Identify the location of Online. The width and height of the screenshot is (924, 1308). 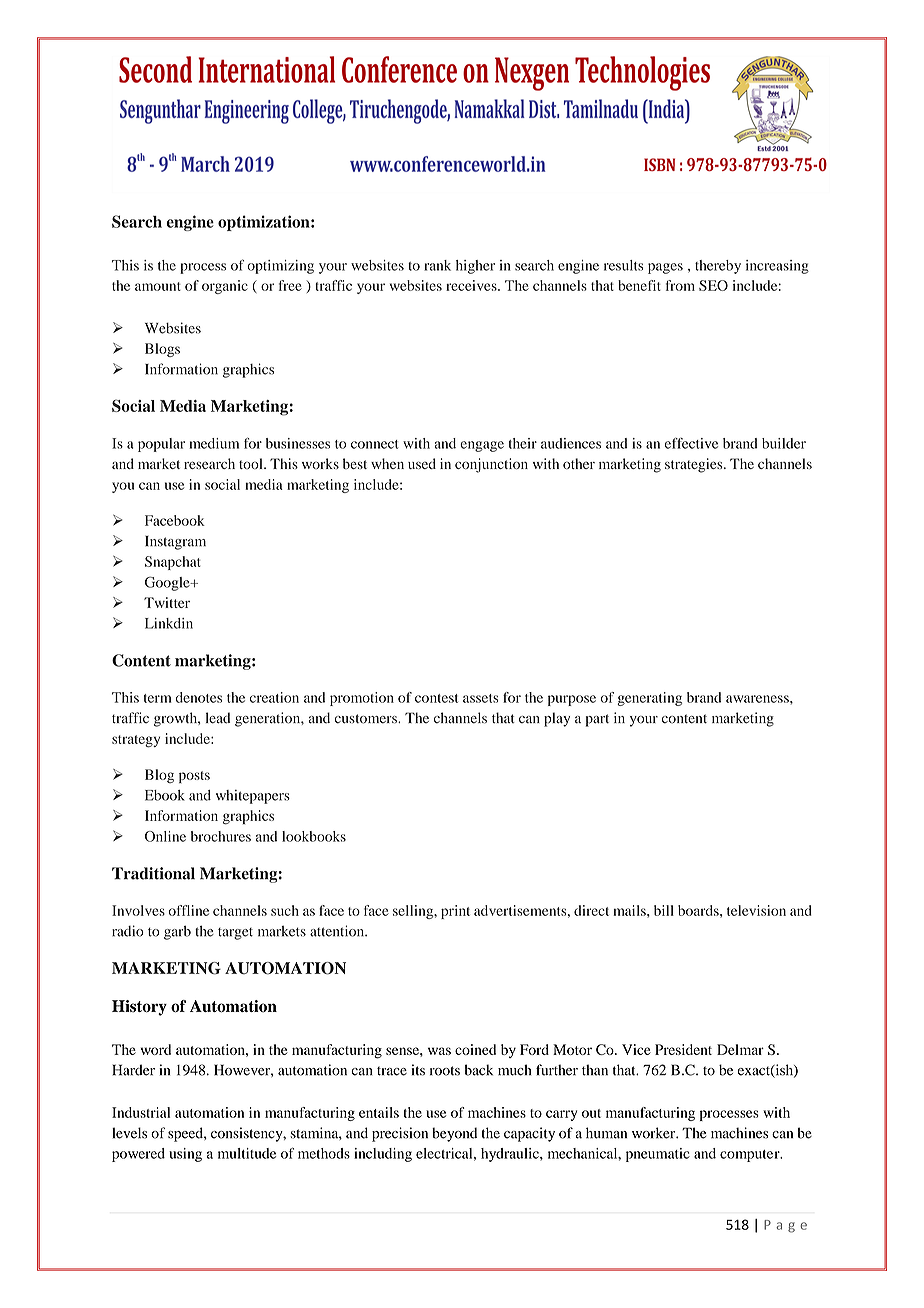
(165, 836).
